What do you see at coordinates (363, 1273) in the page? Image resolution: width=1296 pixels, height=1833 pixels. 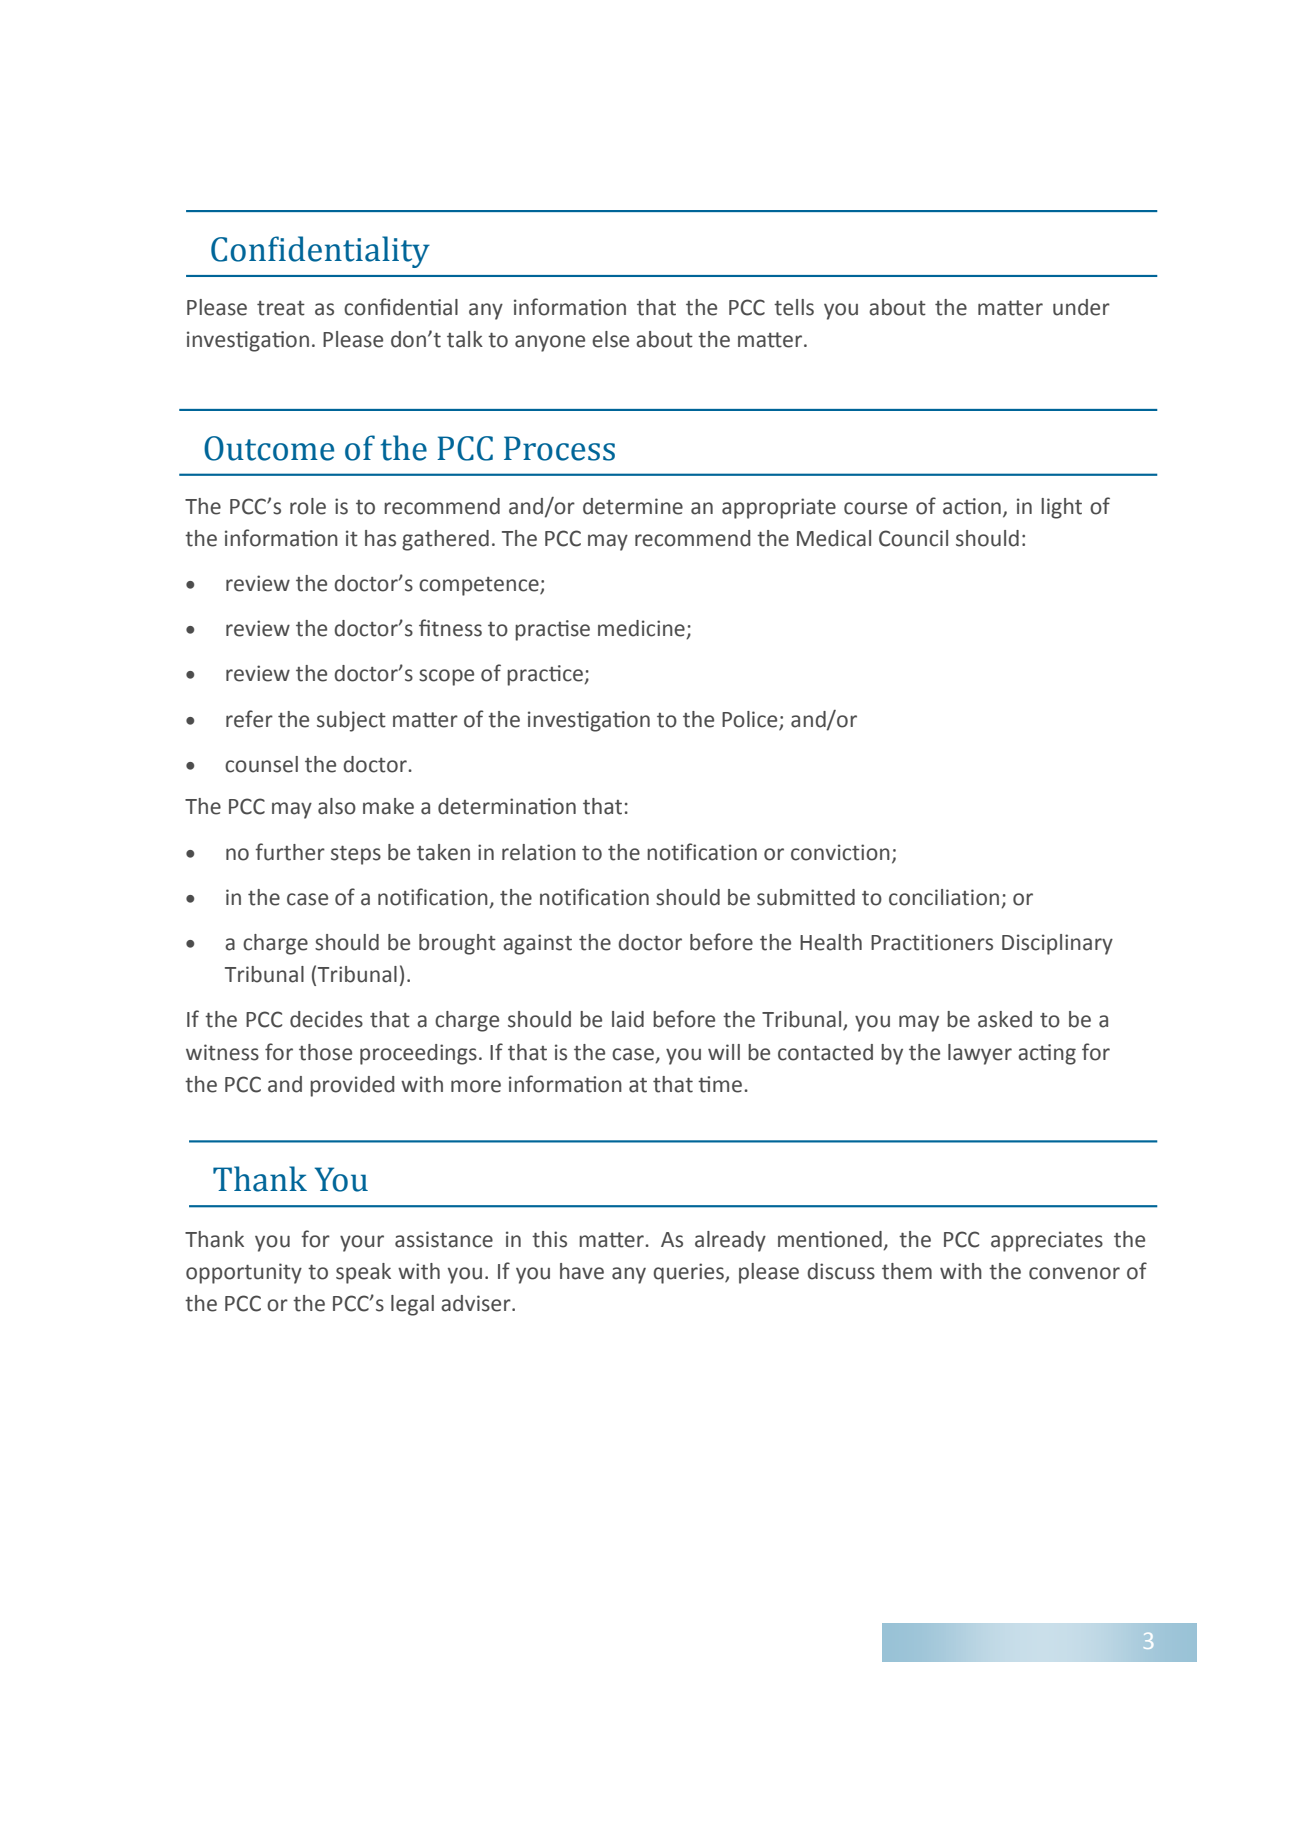 I see `speak` at bounding box center [363, 1273].
